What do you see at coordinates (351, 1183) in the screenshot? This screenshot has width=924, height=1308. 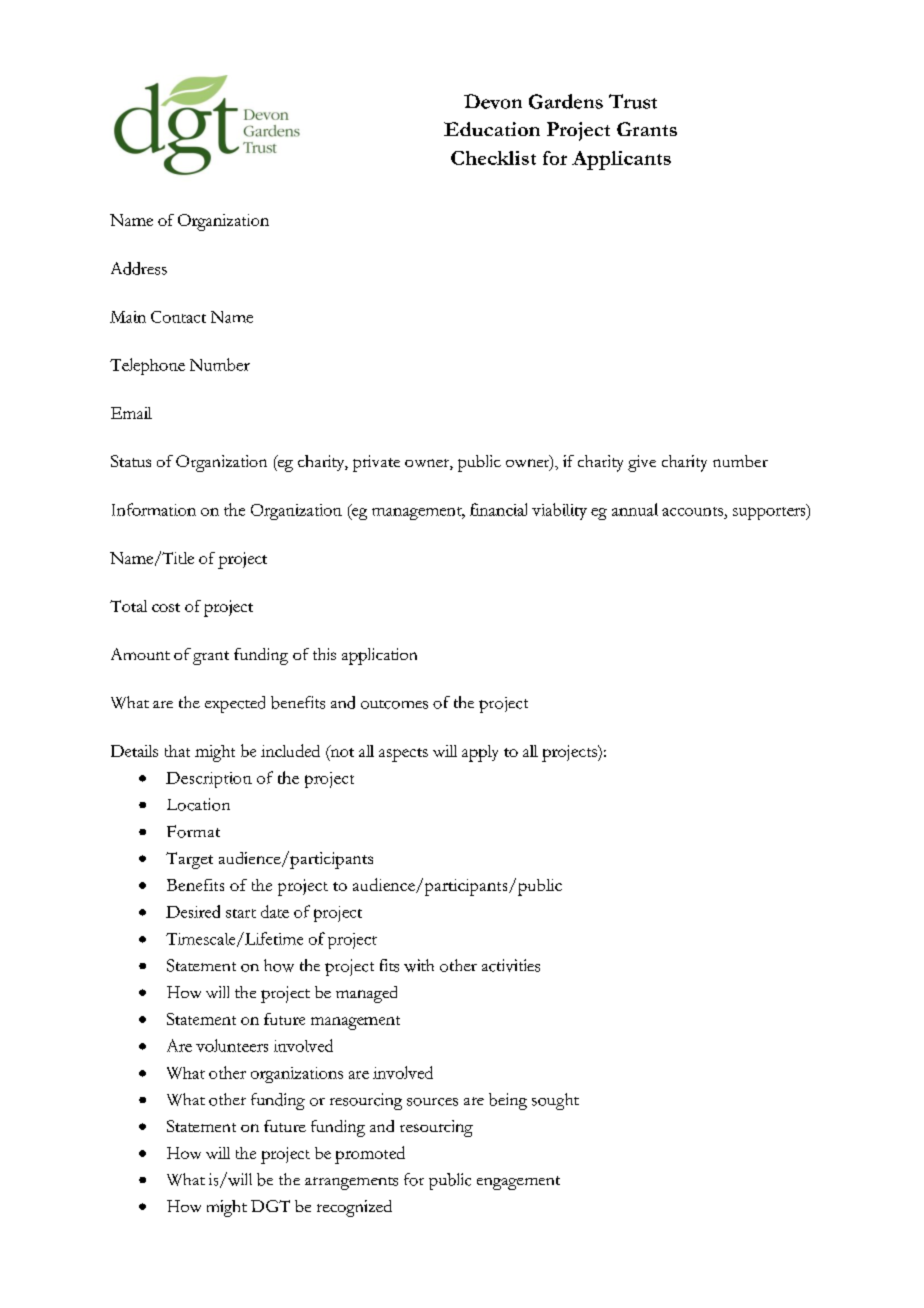 I see `arrangements` at bounding box center [351, 1183].
